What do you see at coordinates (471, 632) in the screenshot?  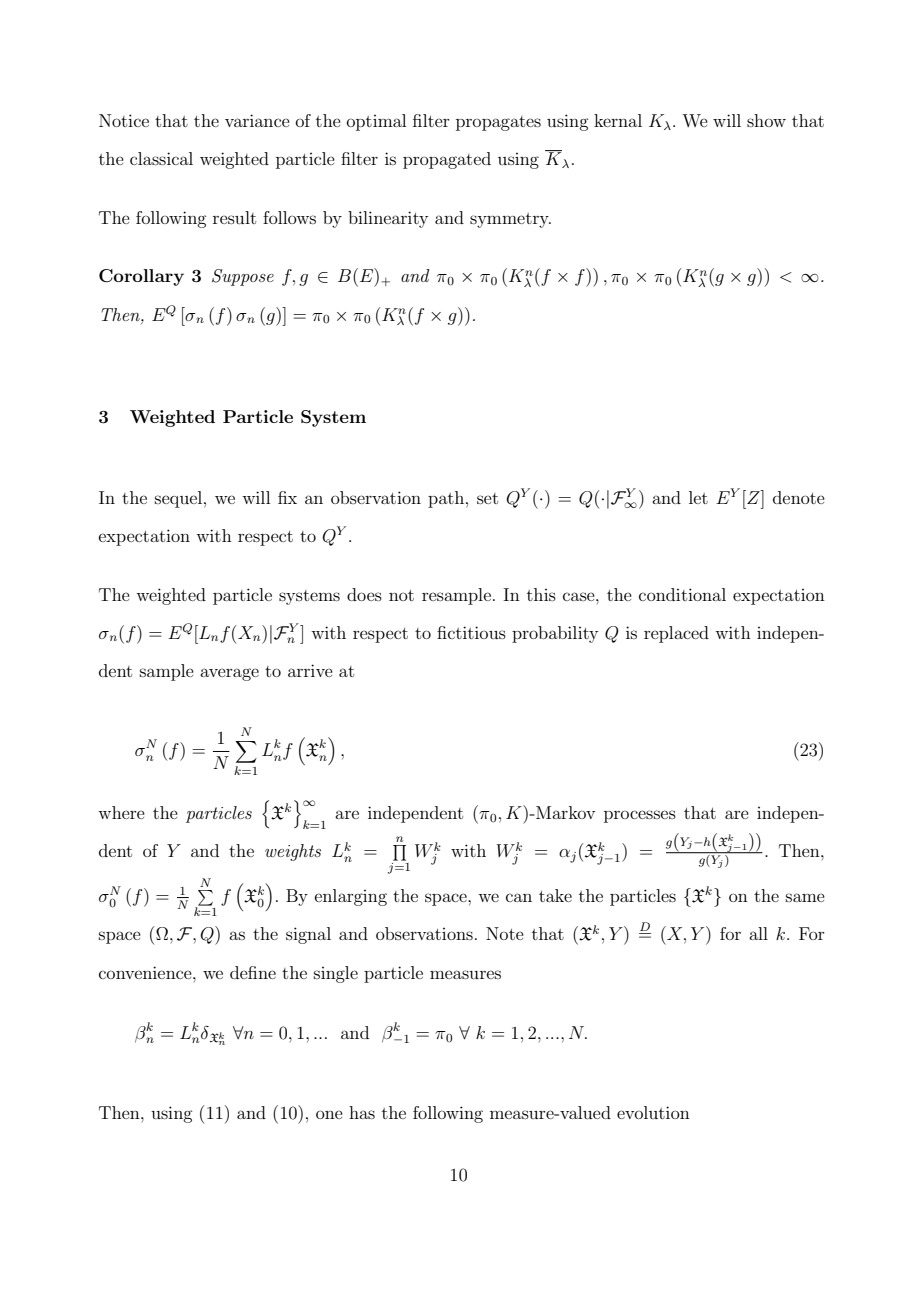 I see `fictitious` at bounding box center [471, 632].
